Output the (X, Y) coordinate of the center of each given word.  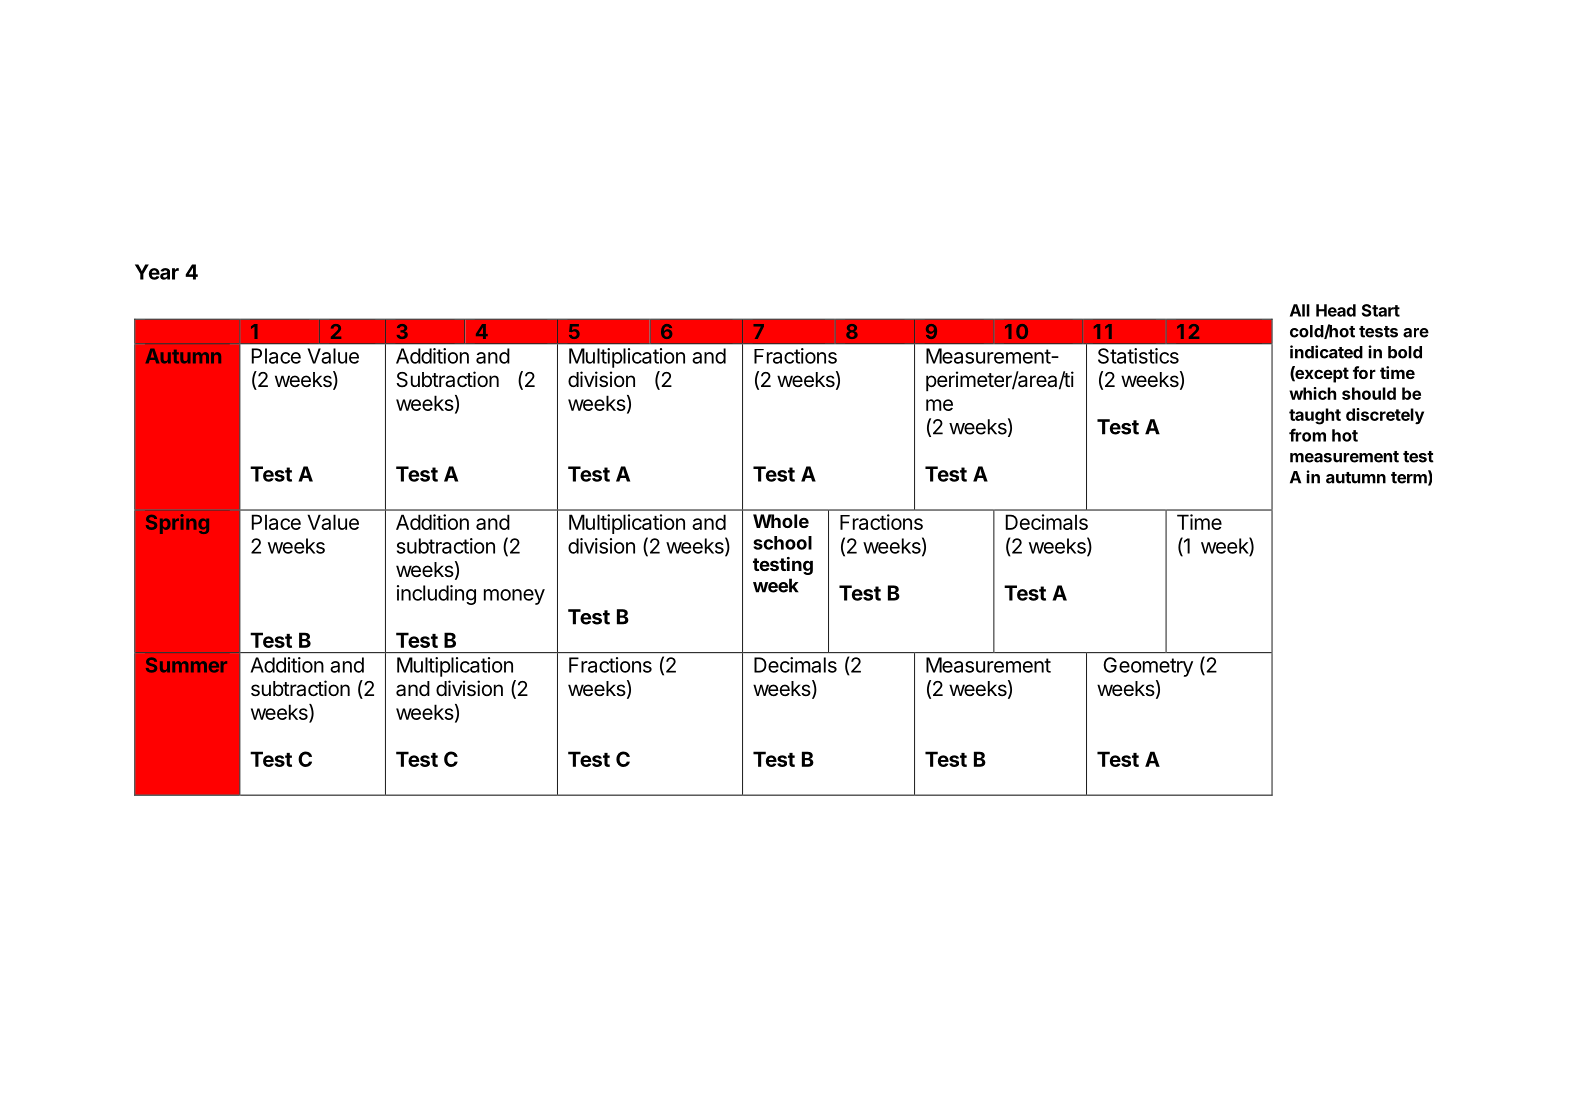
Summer (186, 665)
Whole (781, 521)
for (1364, 372)
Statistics (1138, 356)
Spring (177, 524)
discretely (1385, 416)
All (1300, 310)
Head (1336, 310)
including (436, 595)
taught (1315, 416)
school (782, 543)
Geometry (1148, 667)
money (514, 597)
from (1307, 435)
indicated (1326, 352)
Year (157, 272)
